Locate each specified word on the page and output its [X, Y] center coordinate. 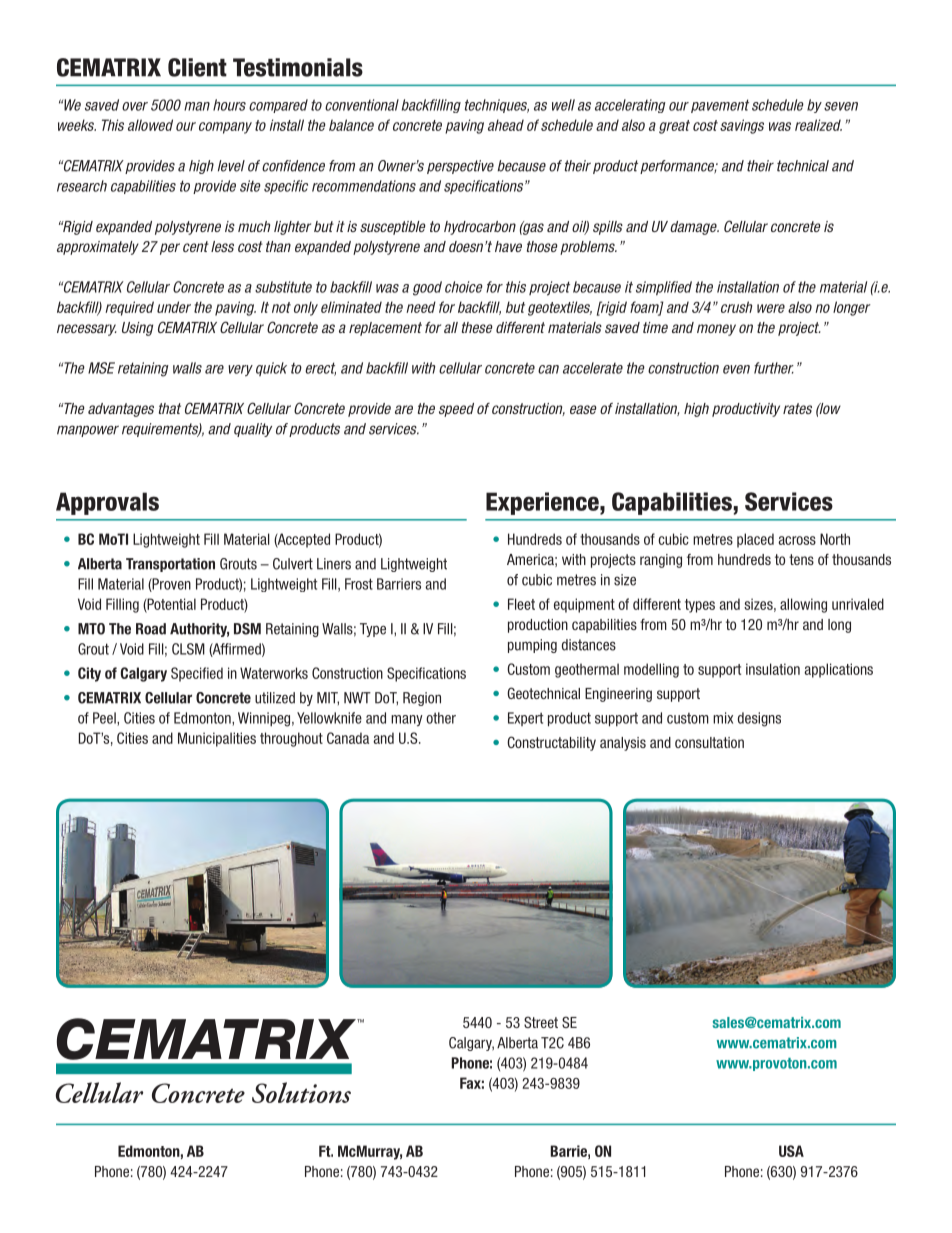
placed [755, 540]
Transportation [170, 565]
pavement [720, 106]
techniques [497, 106]
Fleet [521, 604]
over [135, 106]
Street [541, 1022]
